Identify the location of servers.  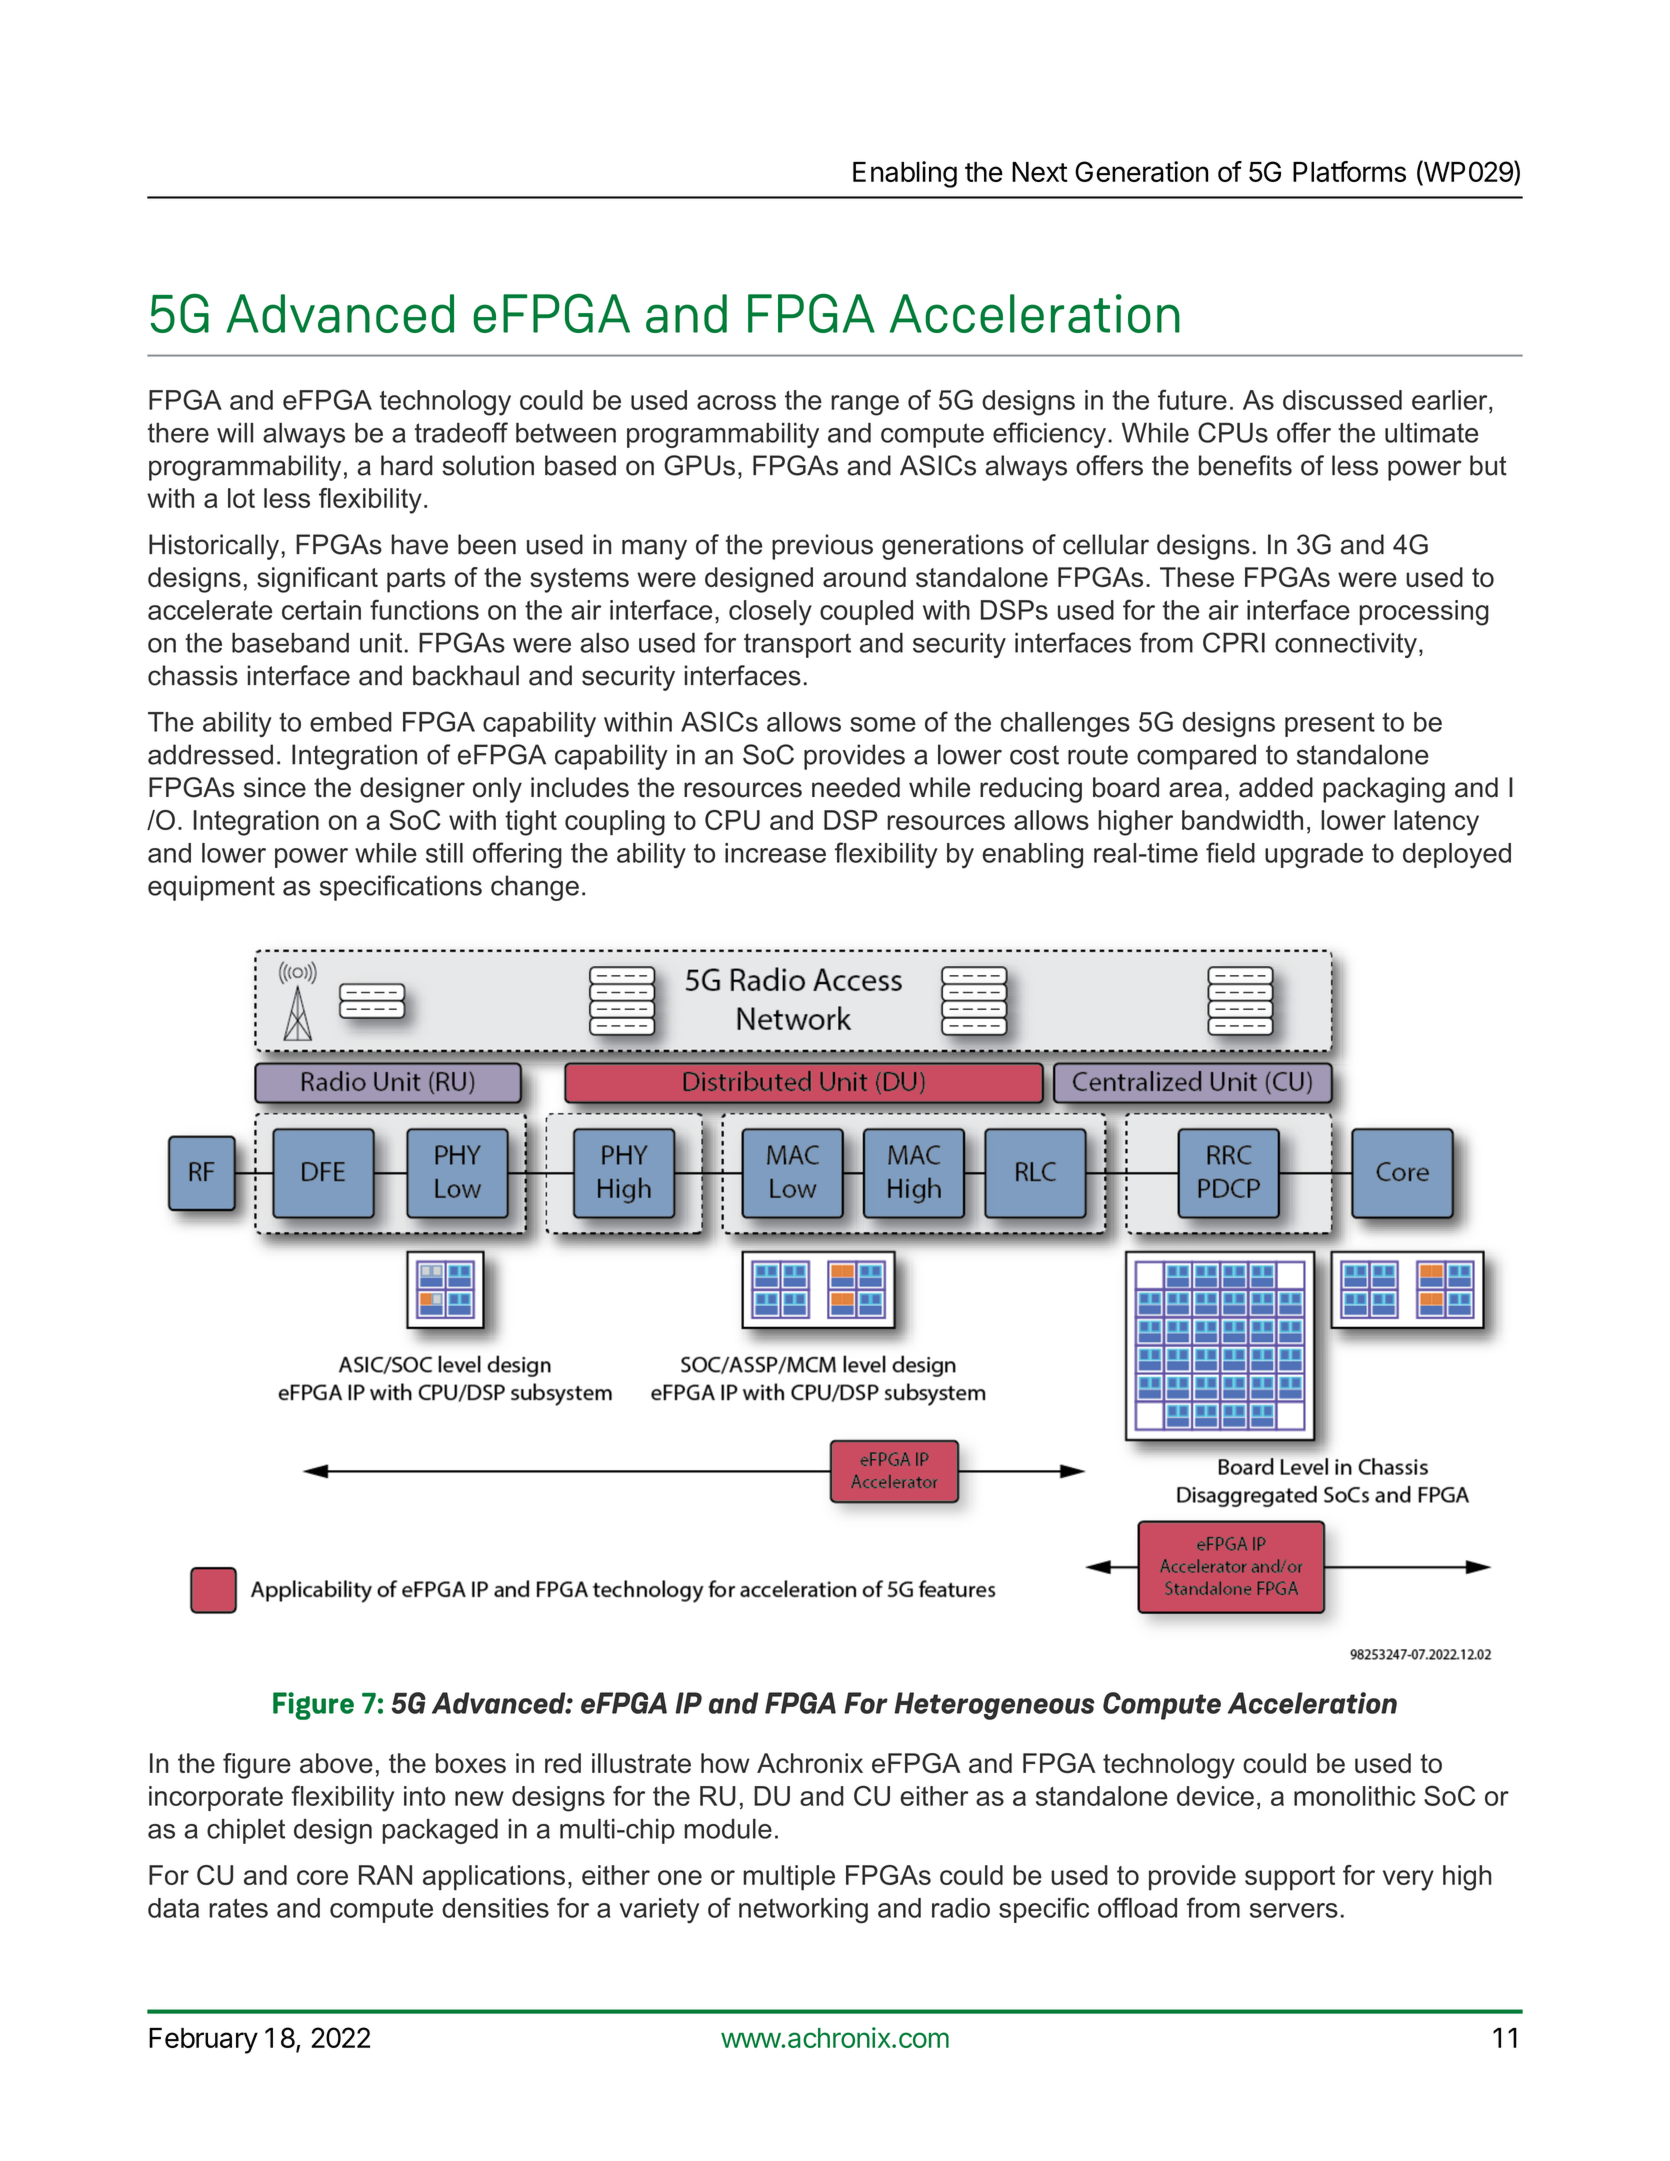
(1294, 1910).
